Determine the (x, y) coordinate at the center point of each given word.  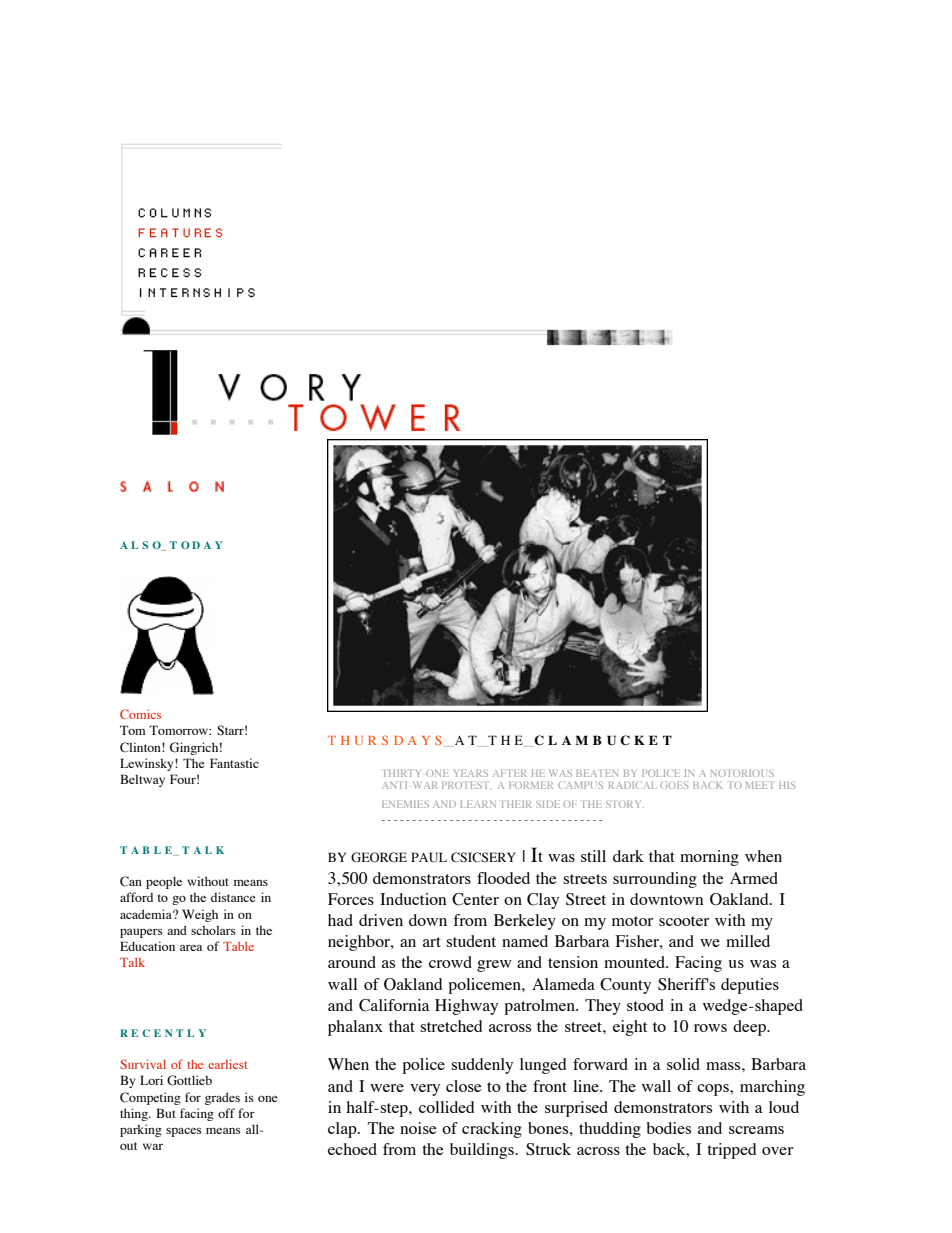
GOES (674, 785)
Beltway (142, 780)
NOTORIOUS (742, 773)
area (191, 948)
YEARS (471, 773)
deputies (750, 986)
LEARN (478, 804)
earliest (228, 1064)
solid (683, 1064)
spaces (183, 1132)
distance (233, 897)
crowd (450, 962)
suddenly (482, 1066)
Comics (140, 714)
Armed (754, 878)
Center (475, 899)
